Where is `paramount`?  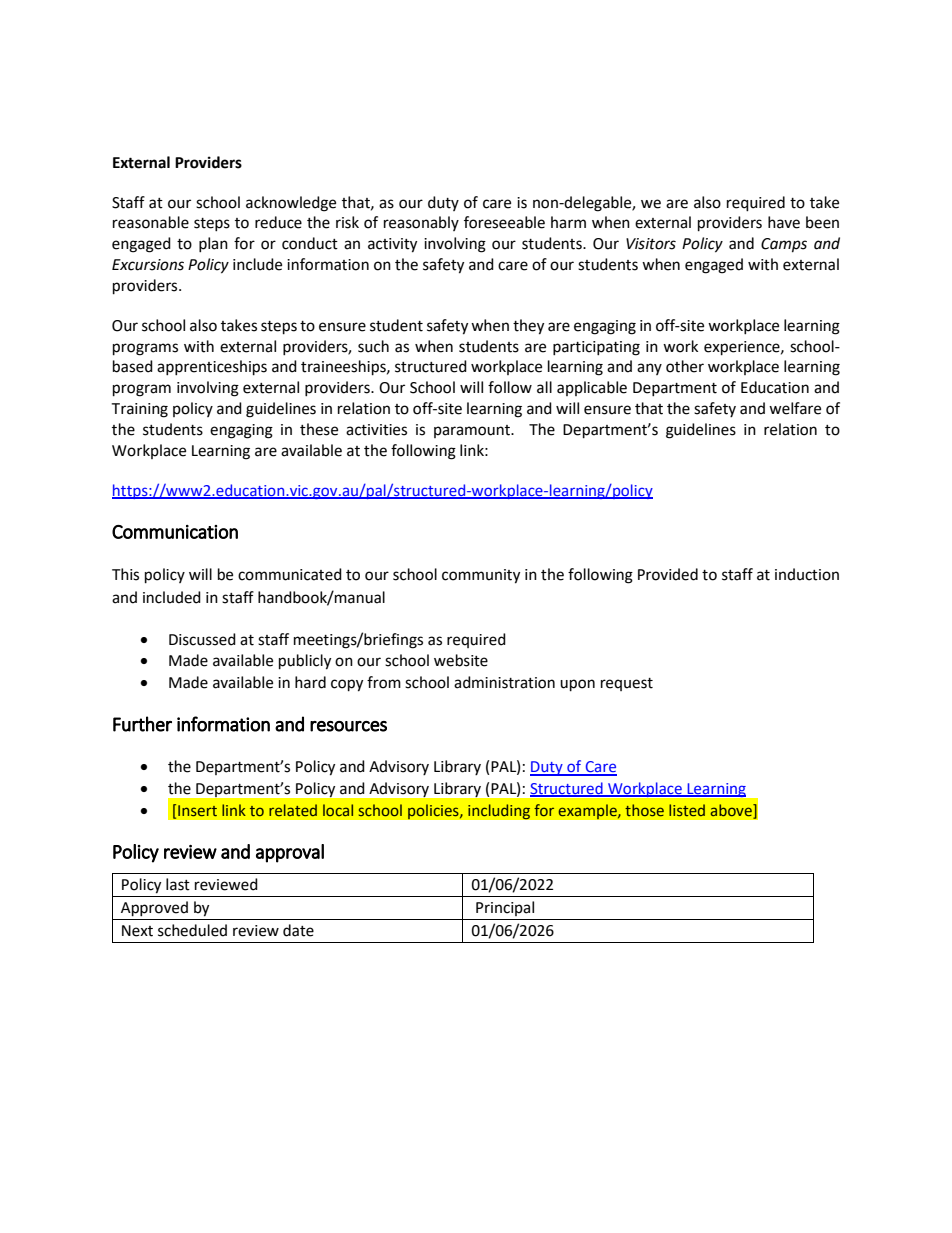 paramount is located at coordinates (473, 431).
